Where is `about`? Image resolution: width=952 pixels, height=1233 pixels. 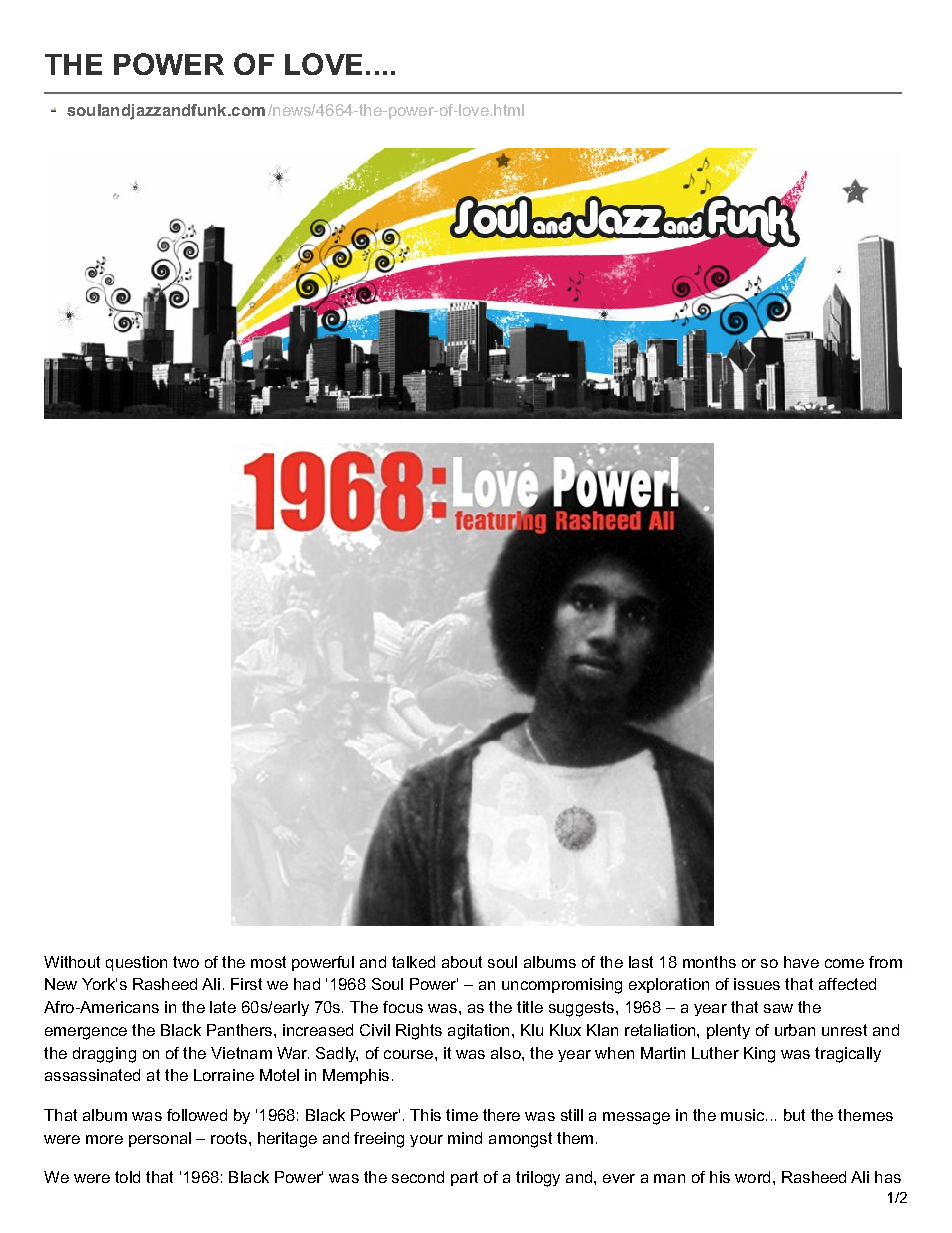
about is located at coordinates (462, 962).
